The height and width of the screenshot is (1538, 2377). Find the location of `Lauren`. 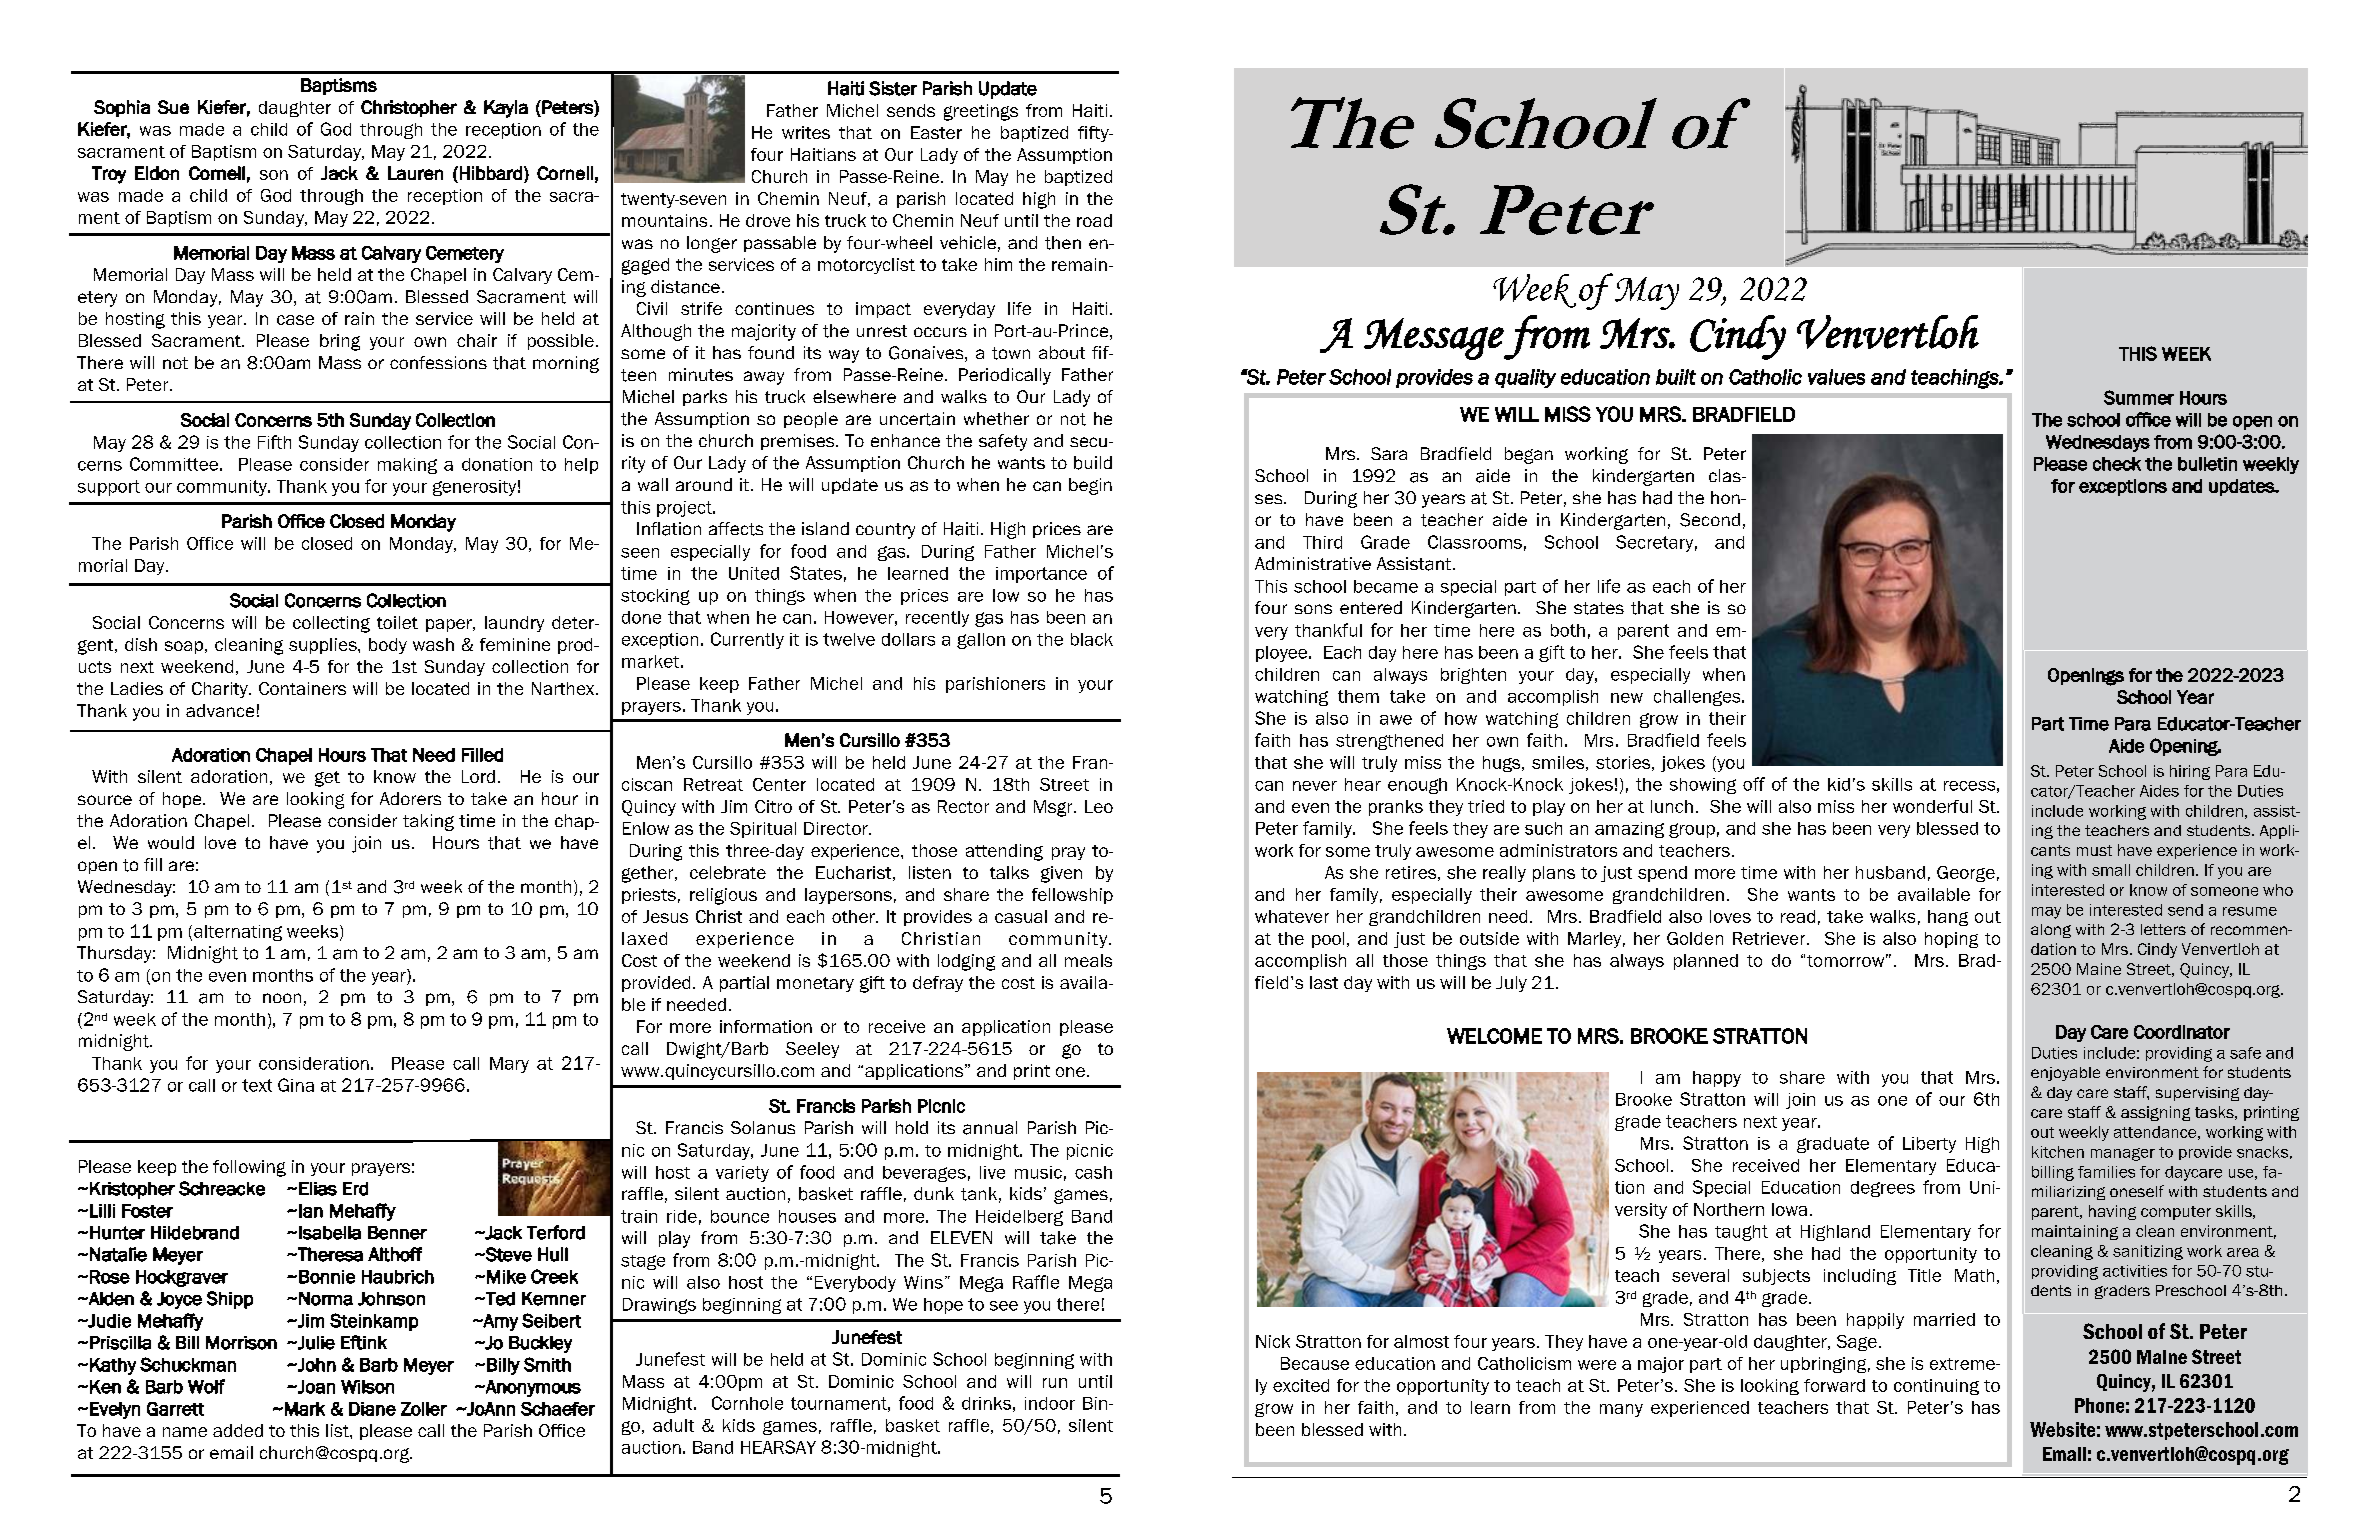

Lauren is located at coordinates (415, 173).
